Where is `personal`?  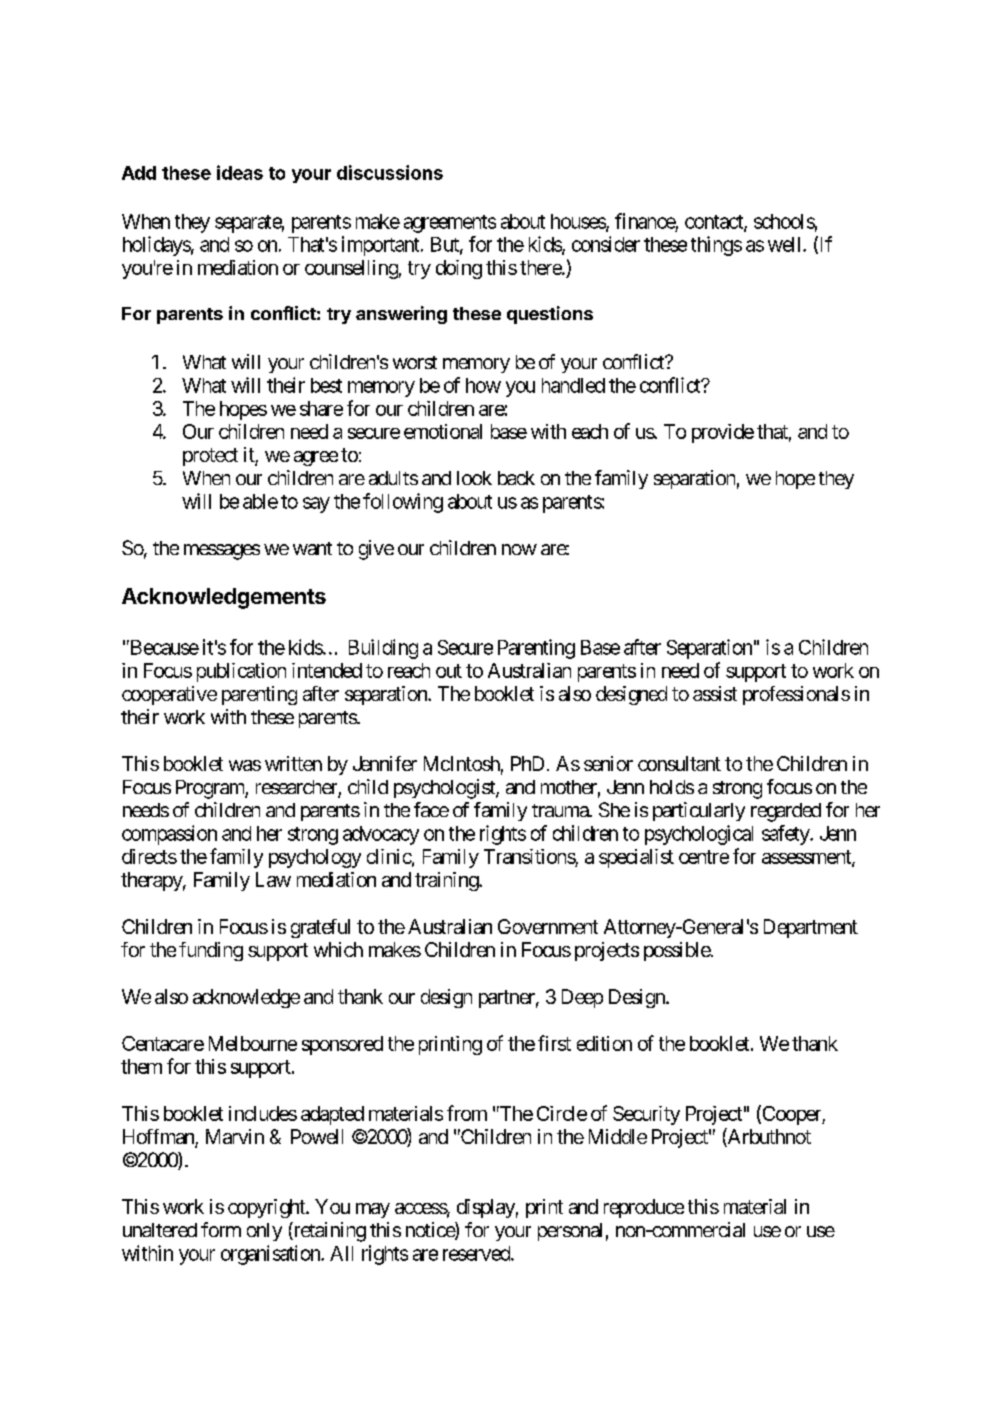 personal is located at coordinates (570, 1232).
